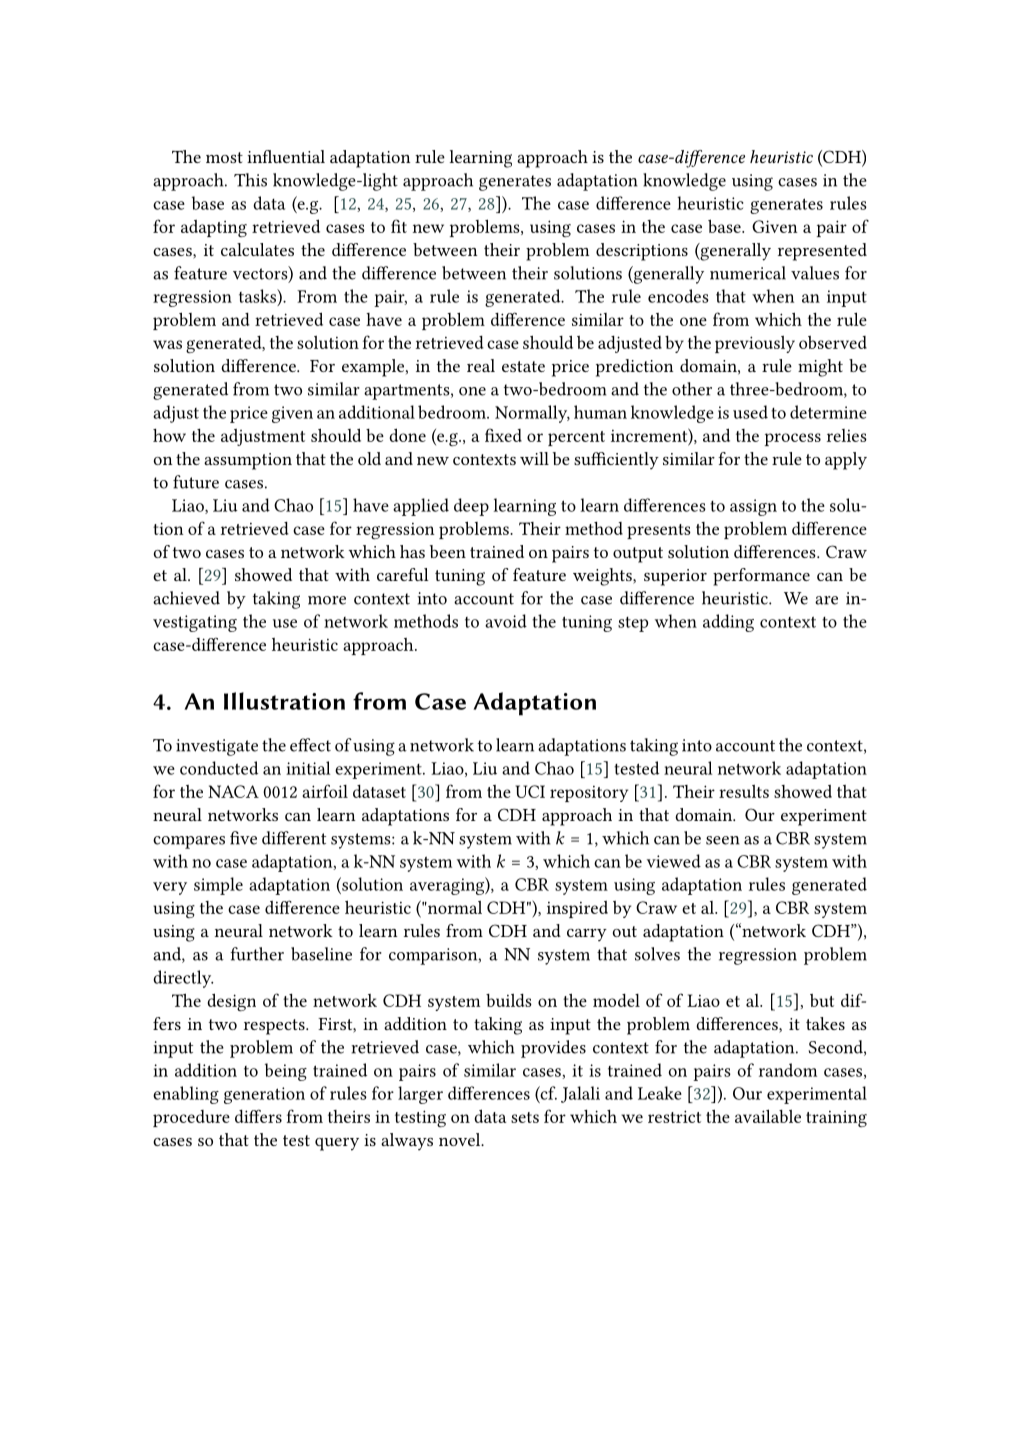 This page has width=1020, height=1443. I want to click on NACA, so click(233, 791).
